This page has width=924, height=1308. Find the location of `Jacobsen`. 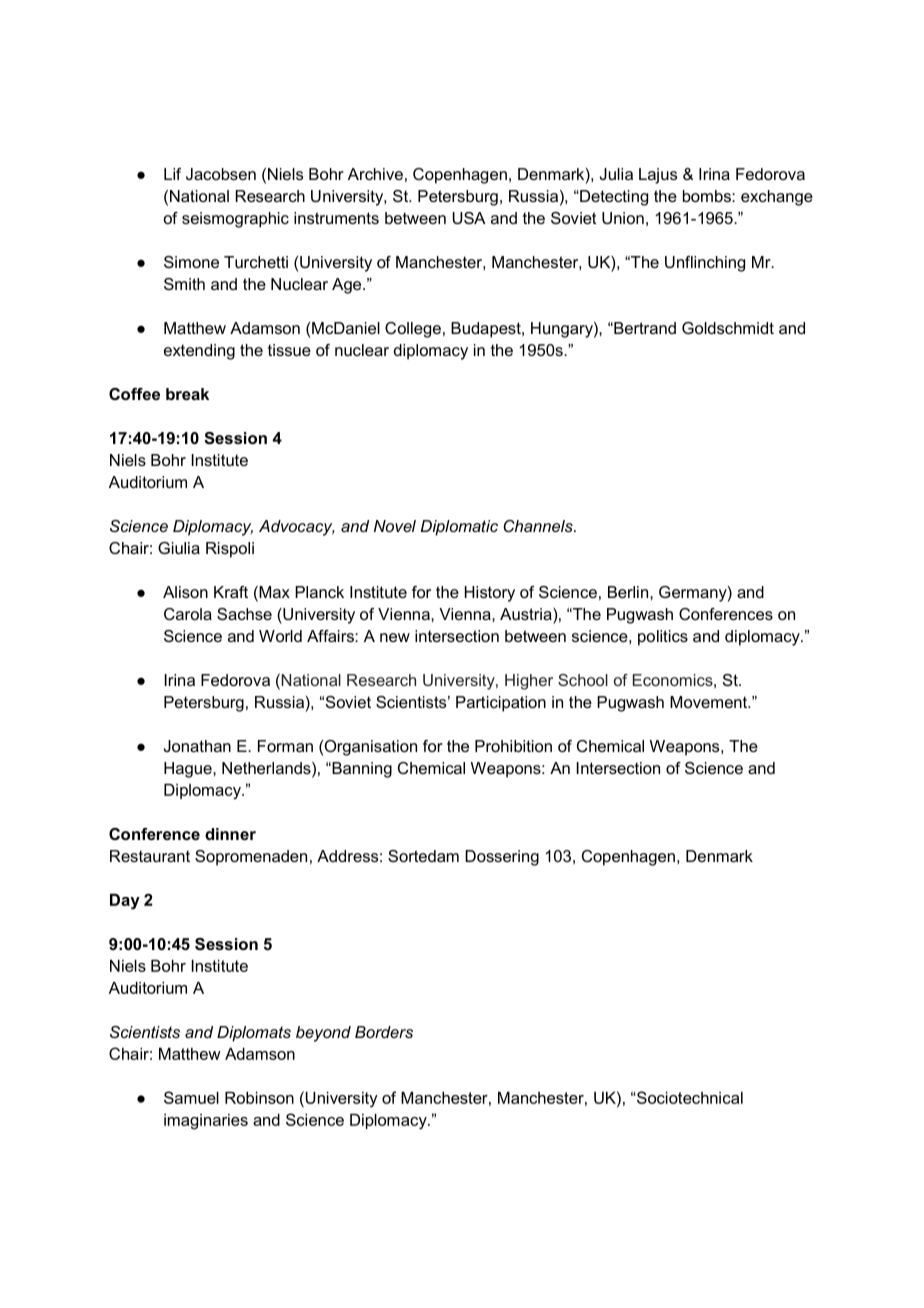

Jacobsen is located at coordinates (221, 174).
